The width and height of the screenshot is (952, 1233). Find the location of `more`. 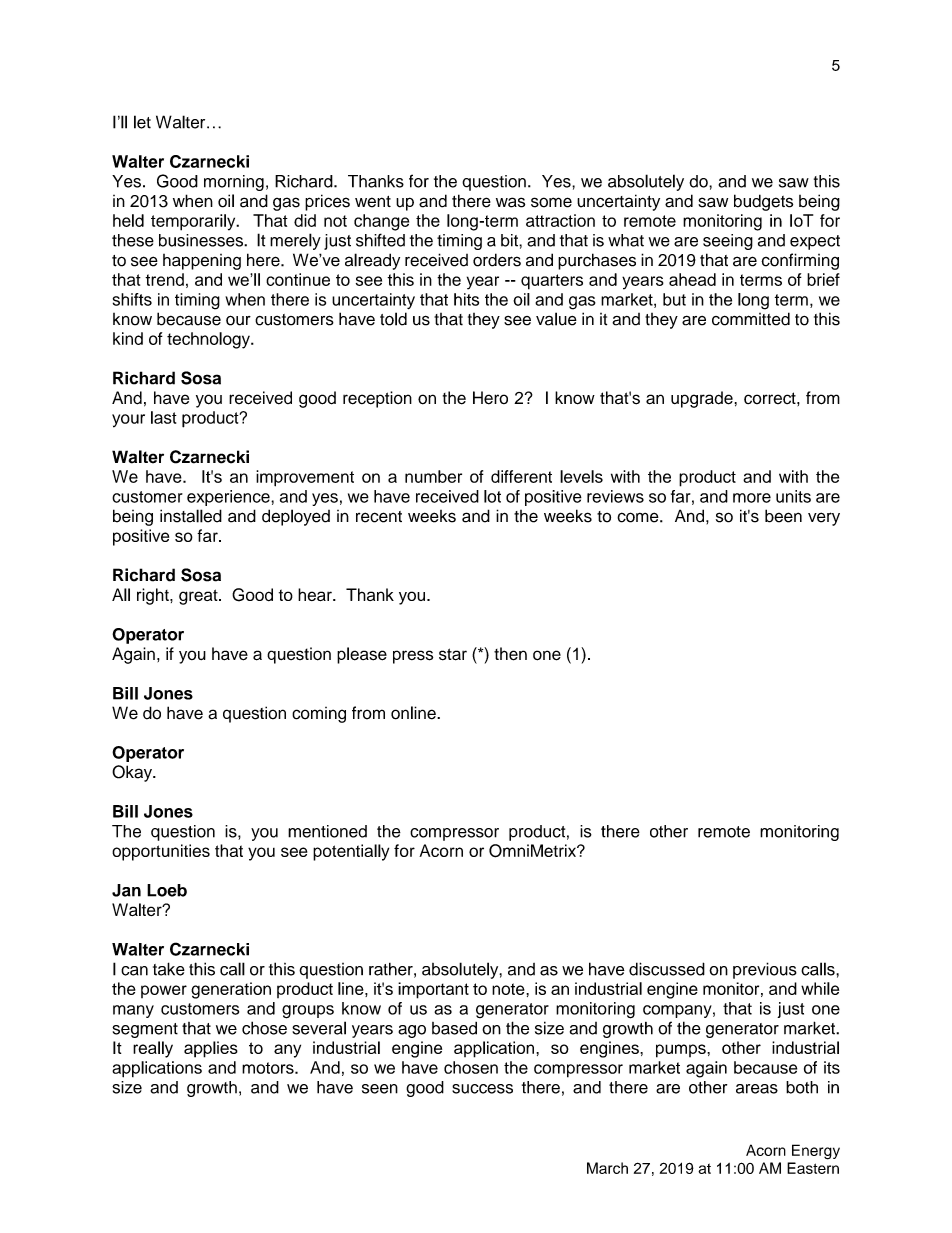

more is located at coordinates (752, 498).
